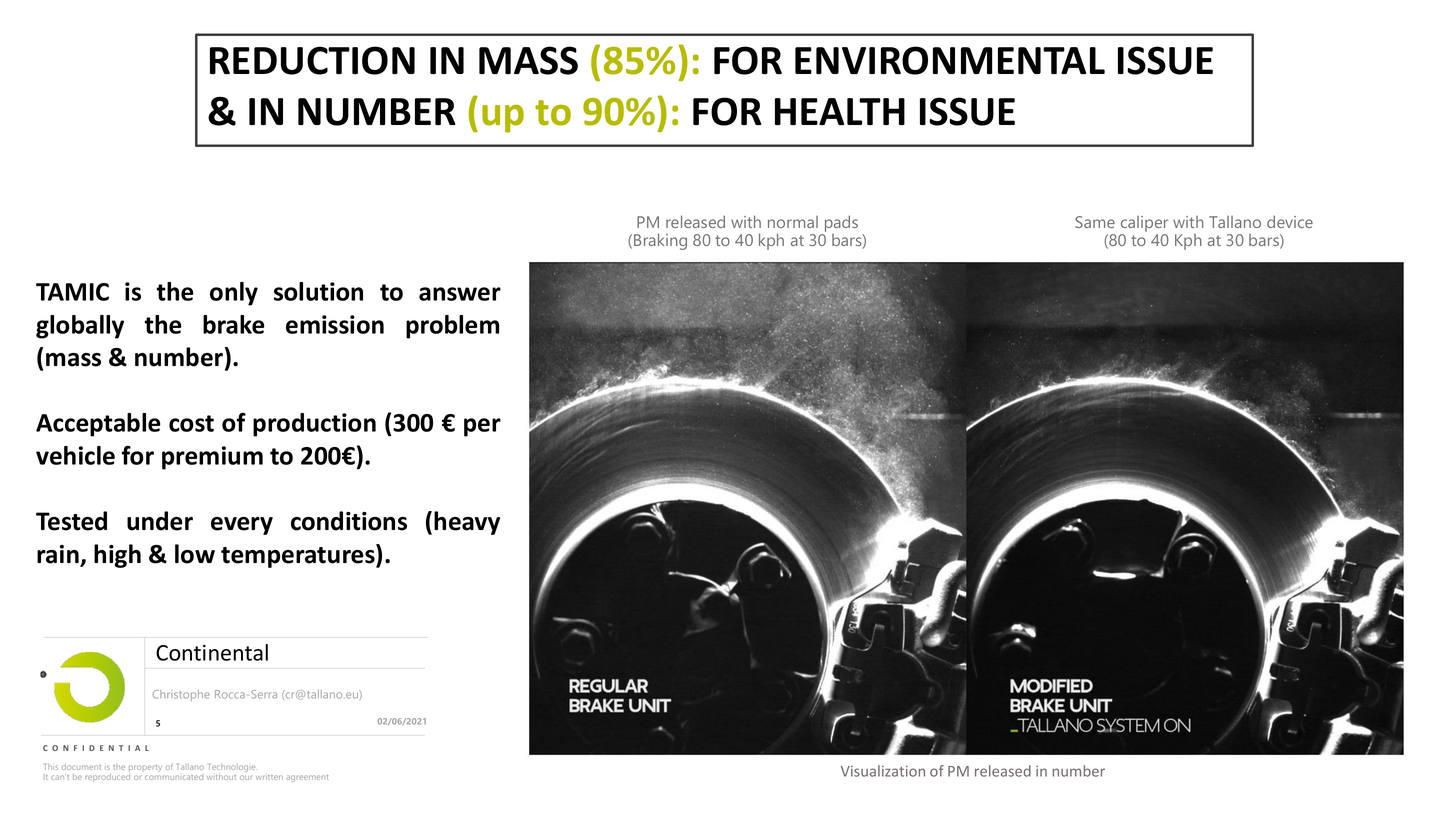 This screenshot has height=819, width=1456. What do you see at coordinates (883, 771) in the screenshot?
I see `Visualization` at bounding box center [883, 771].
